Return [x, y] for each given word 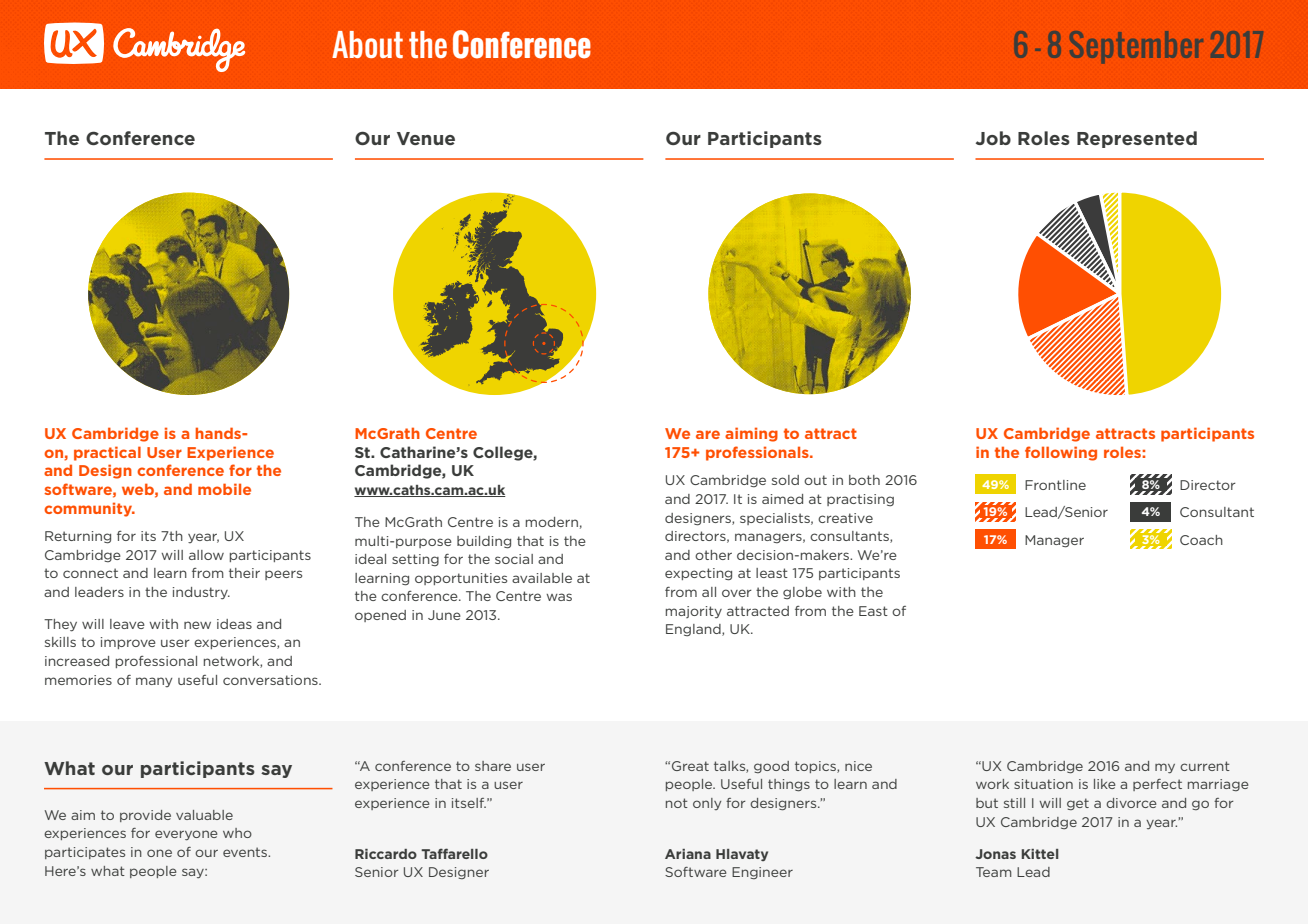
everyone [186, 835]
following [1061, 453]
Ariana [688, 854]
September [1136, 47]
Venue [426, 138]
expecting [698, 574]
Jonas [995, 854]
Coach [1201, 540]
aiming [751, 434]
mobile [224, 489]
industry [201, 593]
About [367, 44]
